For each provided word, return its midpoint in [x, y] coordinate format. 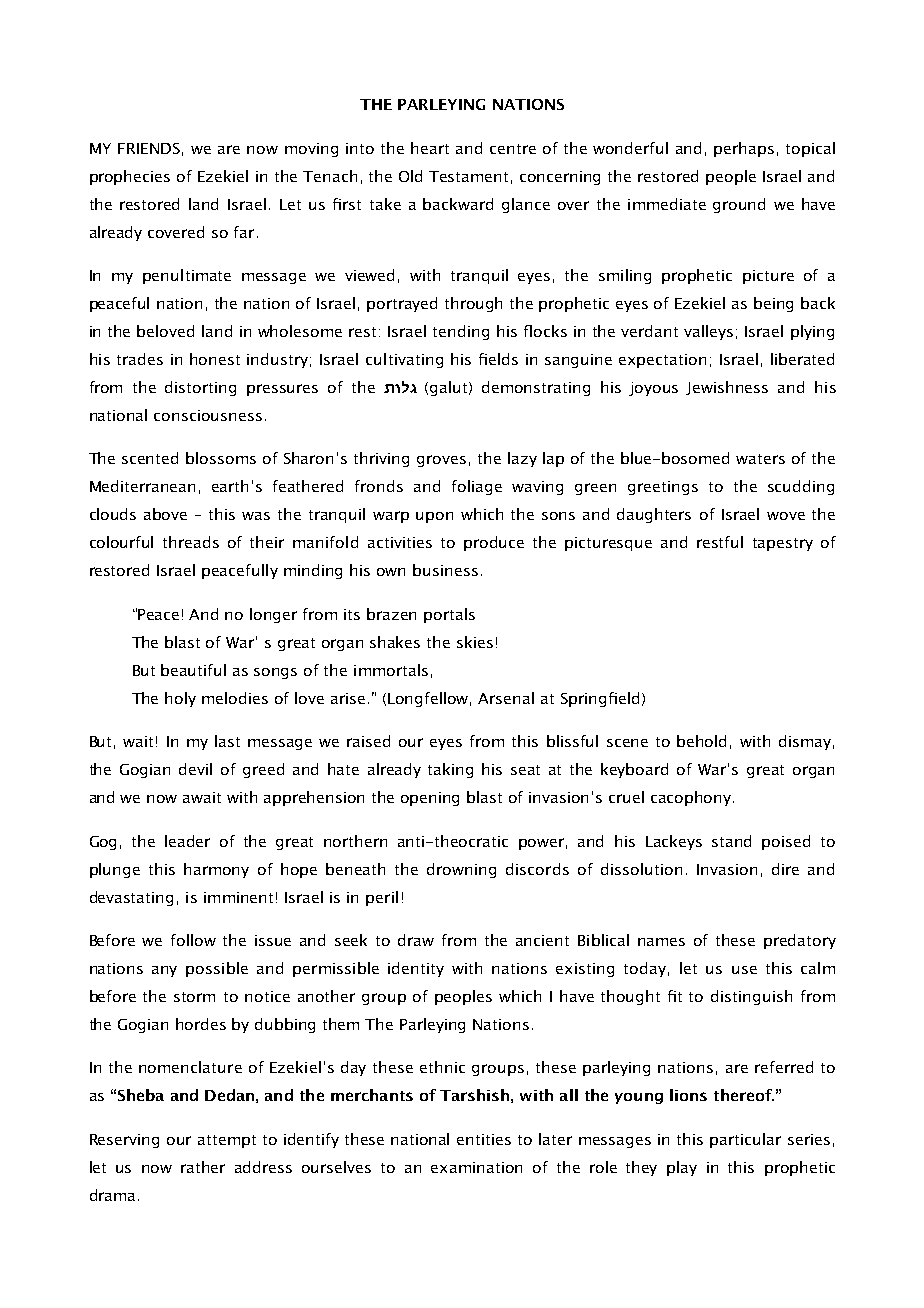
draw [416, 940]
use [744, 970]
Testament [468, 176]
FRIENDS [149, 148]
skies [475, 642]
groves [441, 461]
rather [203, 1167]
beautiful [193, 670]
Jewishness [727, 388]
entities [484, 1139]
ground [739, 205]
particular [745, 1140]
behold [701, 741]
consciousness [208, 415]
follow [193, 940]
